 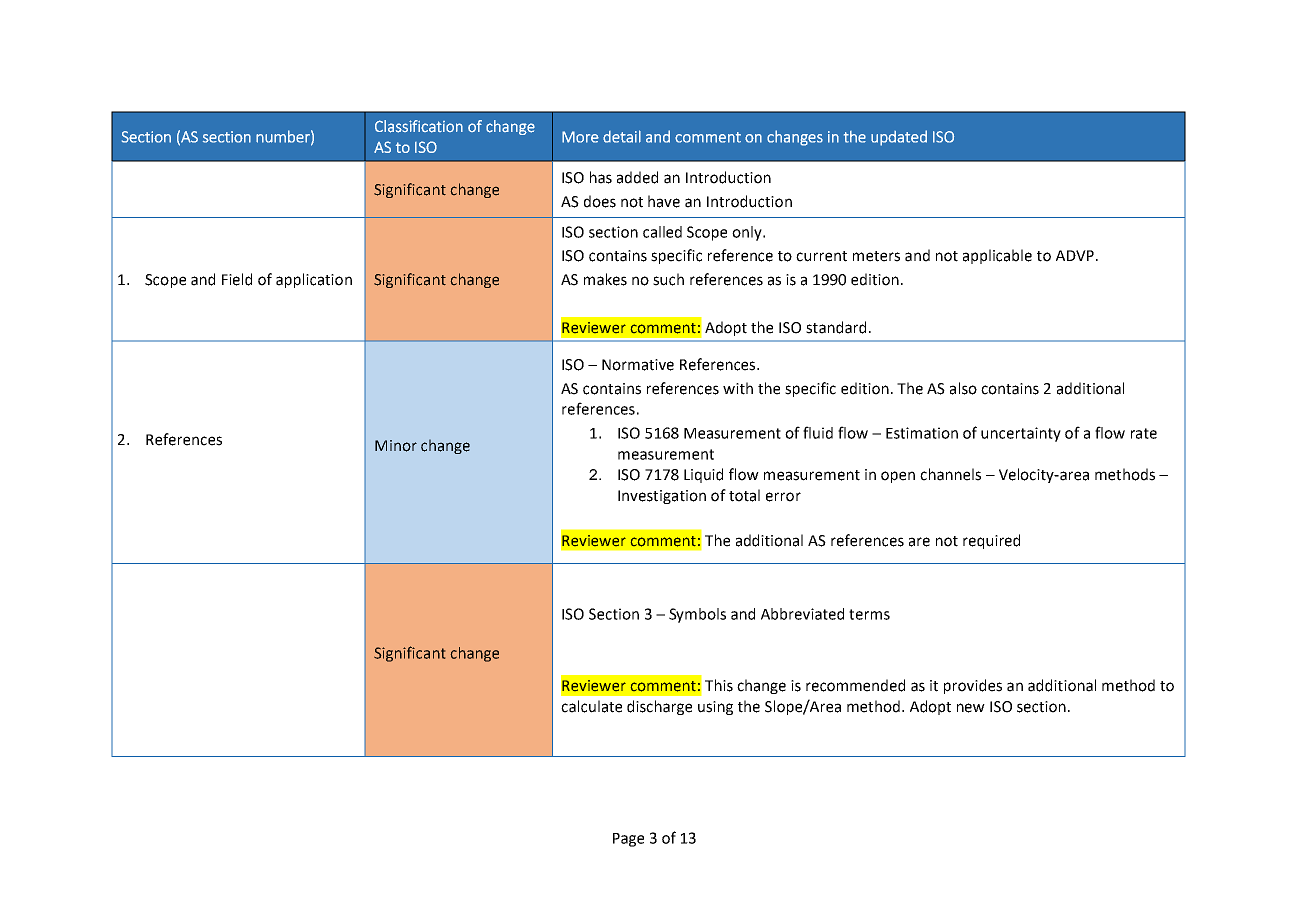 I want to click on detail, so click(x=622, y=136).
